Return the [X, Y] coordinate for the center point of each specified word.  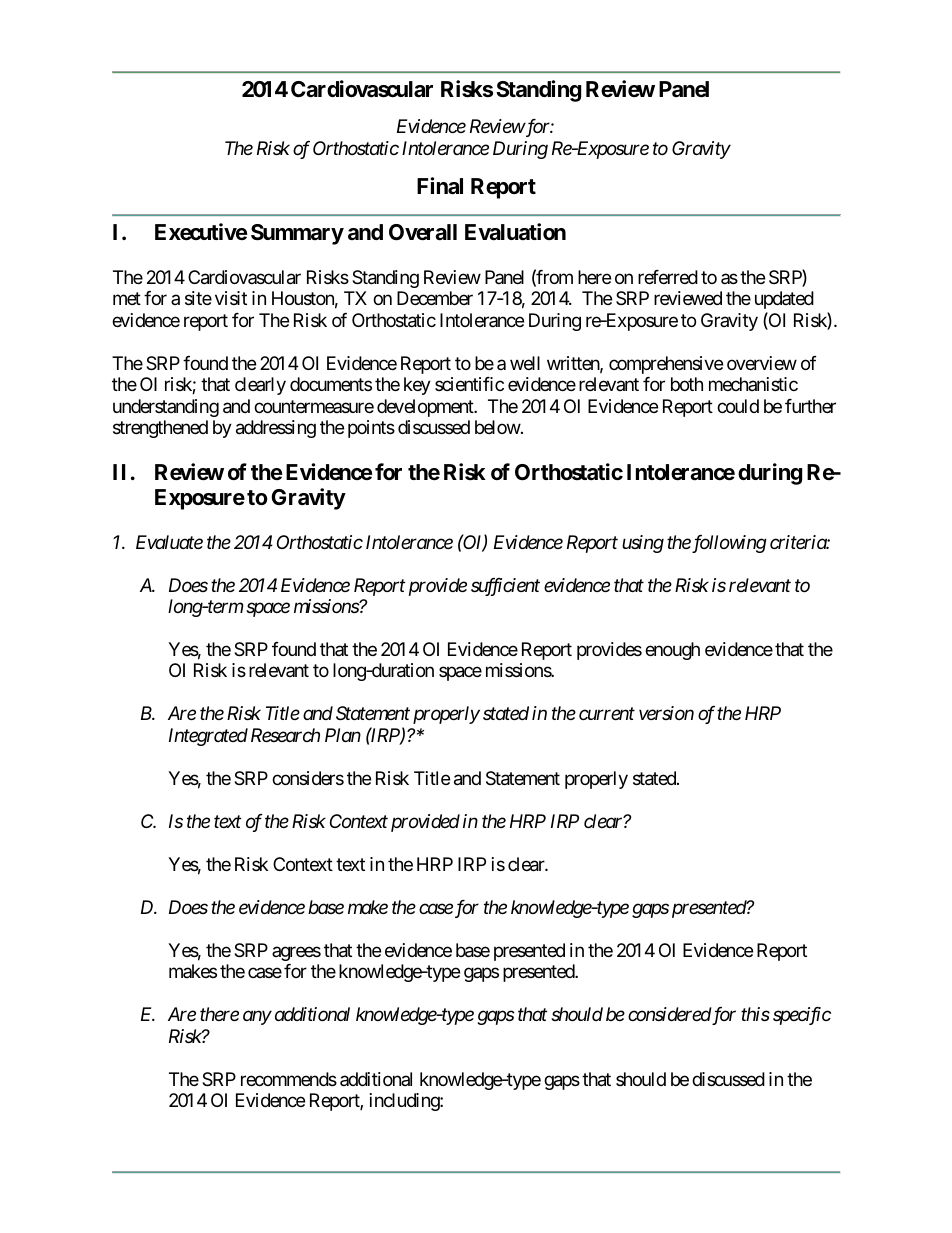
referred [668, 277]
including [405, 1102]
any [257, 1018]
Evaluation [515, 232]
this [755, 1014]
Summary [297, 234]
